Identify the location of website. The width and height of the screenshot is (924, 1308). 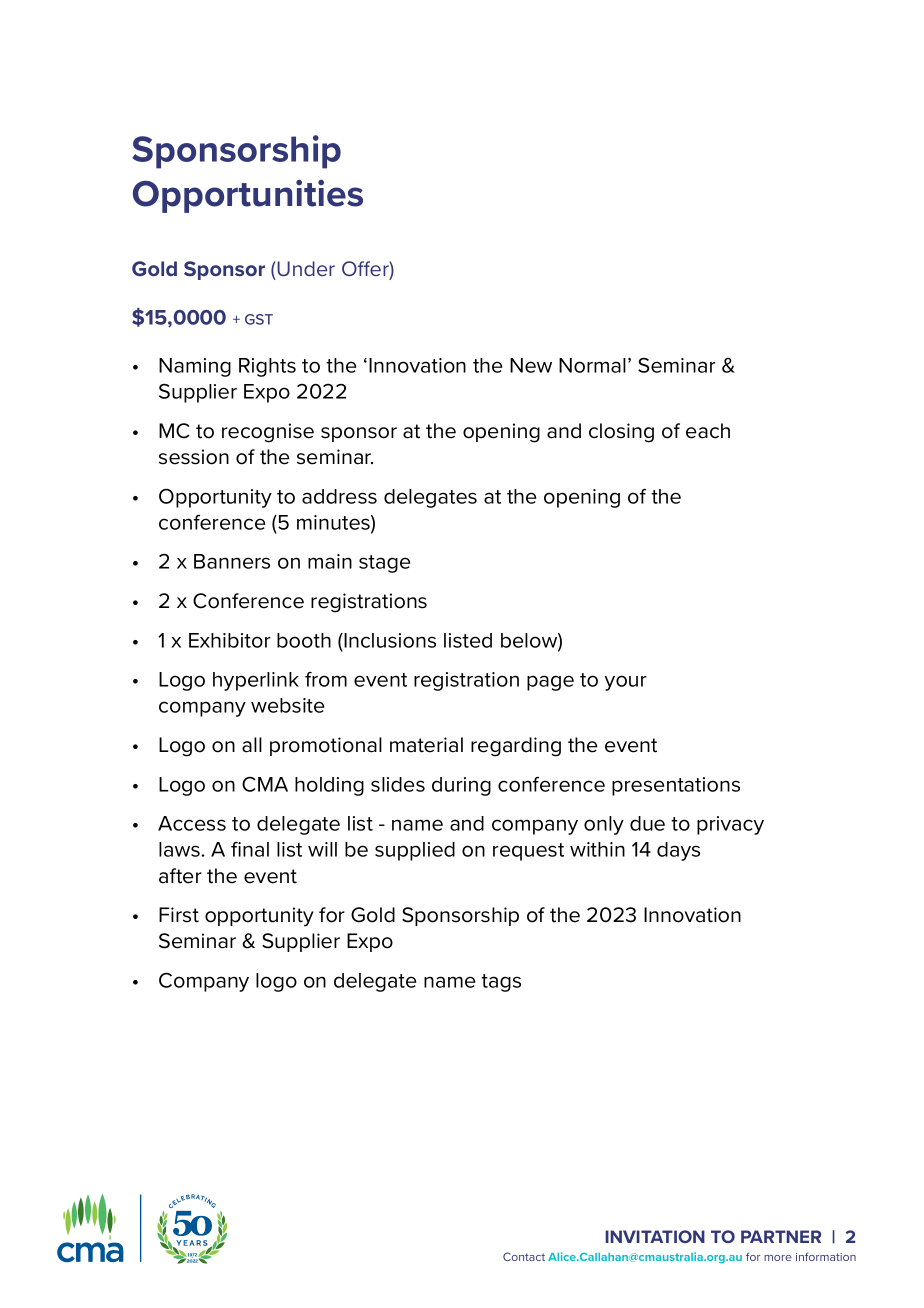
(287, 705).
